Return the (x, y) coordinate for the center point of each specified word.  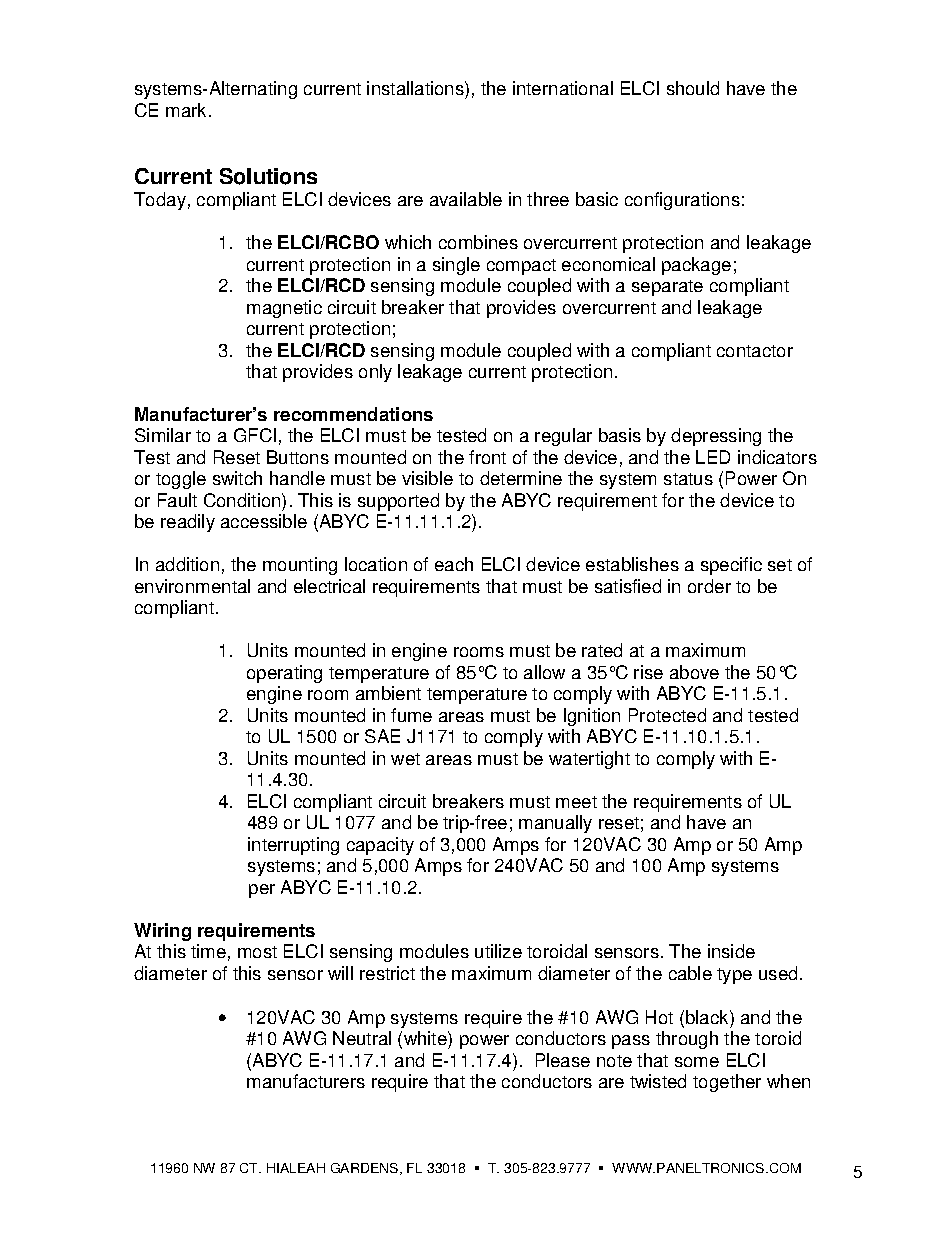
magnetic (284, 309)
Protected (667, 715)
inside (731, 951)
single (456, 266)
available (466, 199)
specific (731, 566)
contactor (755, 351)
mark (188, 110)
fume (411, 715)
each (454, 564)
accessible (264, 521)
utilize (498, 951)
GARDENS (366, 1169)
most (257, 952)
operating (284, 674)
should (693, 88)
